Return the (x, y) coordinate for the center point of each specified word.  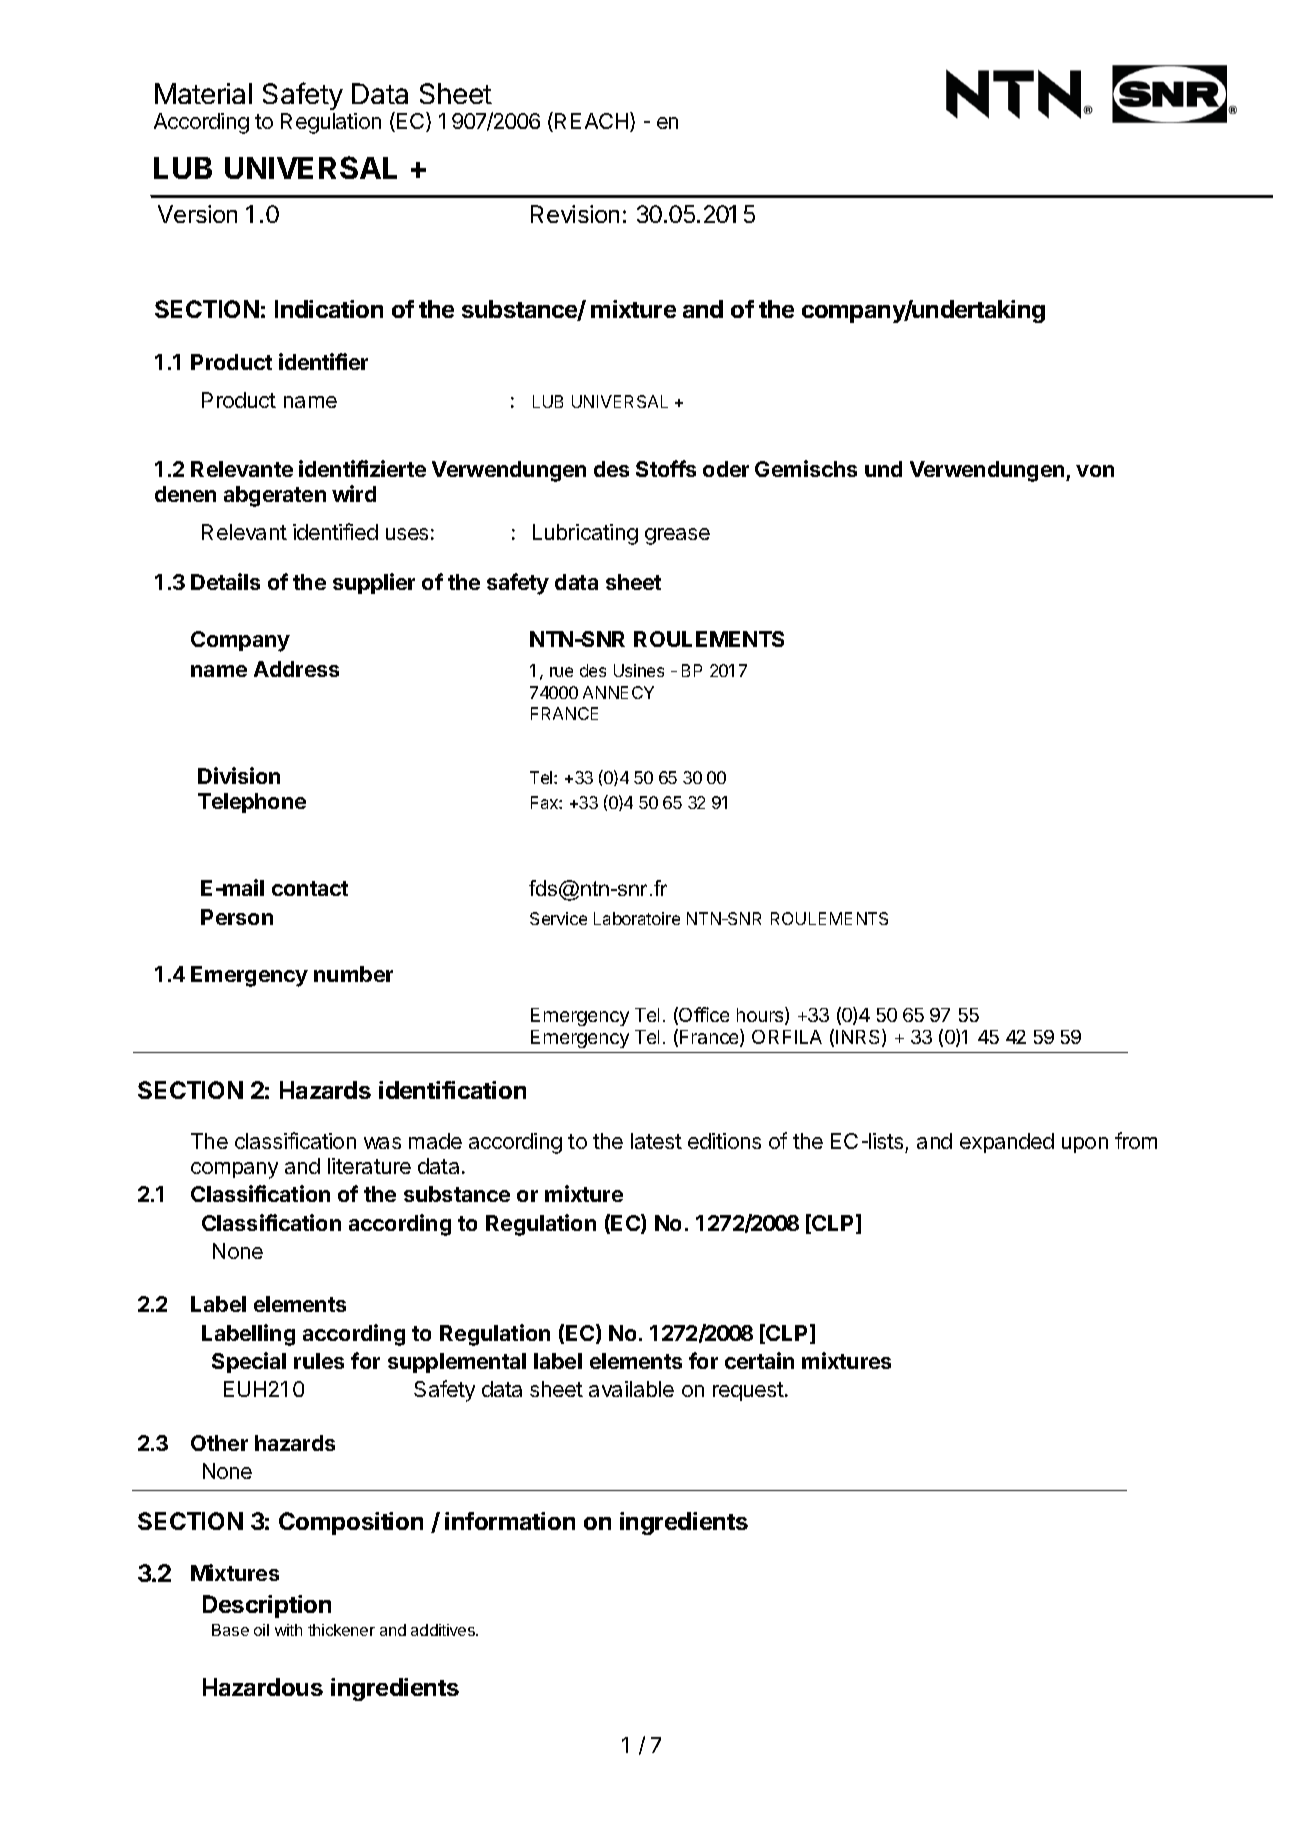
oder (726, 469)
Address (296, 669)
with (288, 1630)
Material (203, 93)
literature (369, 1166)
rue (561, 672)
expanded (1007, 1143)
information (510, 1521)
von (1095, 471)
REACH (593, 122)
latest (656, 1141)
